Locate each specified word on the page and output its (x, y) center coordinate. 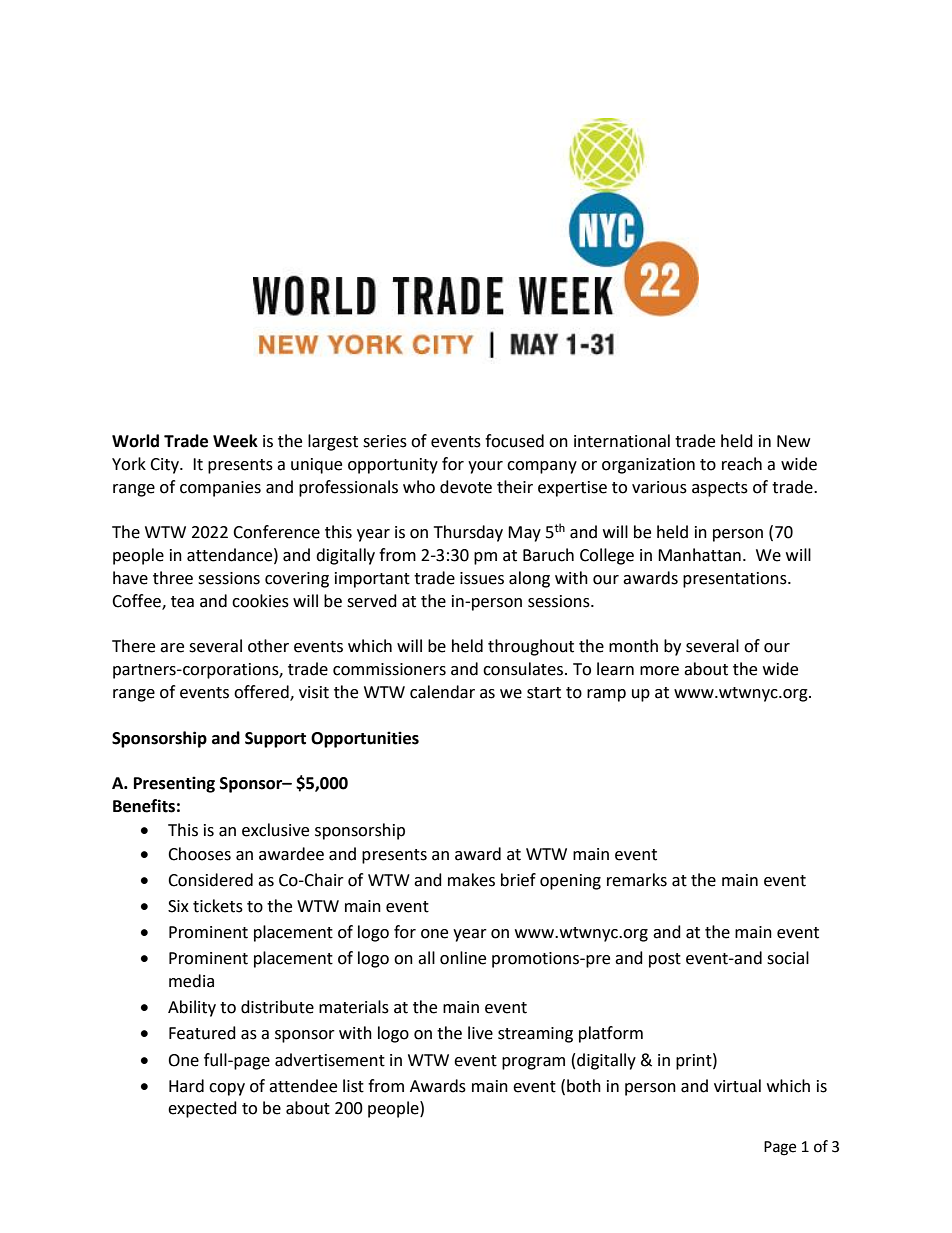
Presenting (174, 784)
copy (227, 1089)
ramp (606, 695)
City (165, 466)
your (485, 467)
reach (742, 464)
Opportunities (365, 739)
